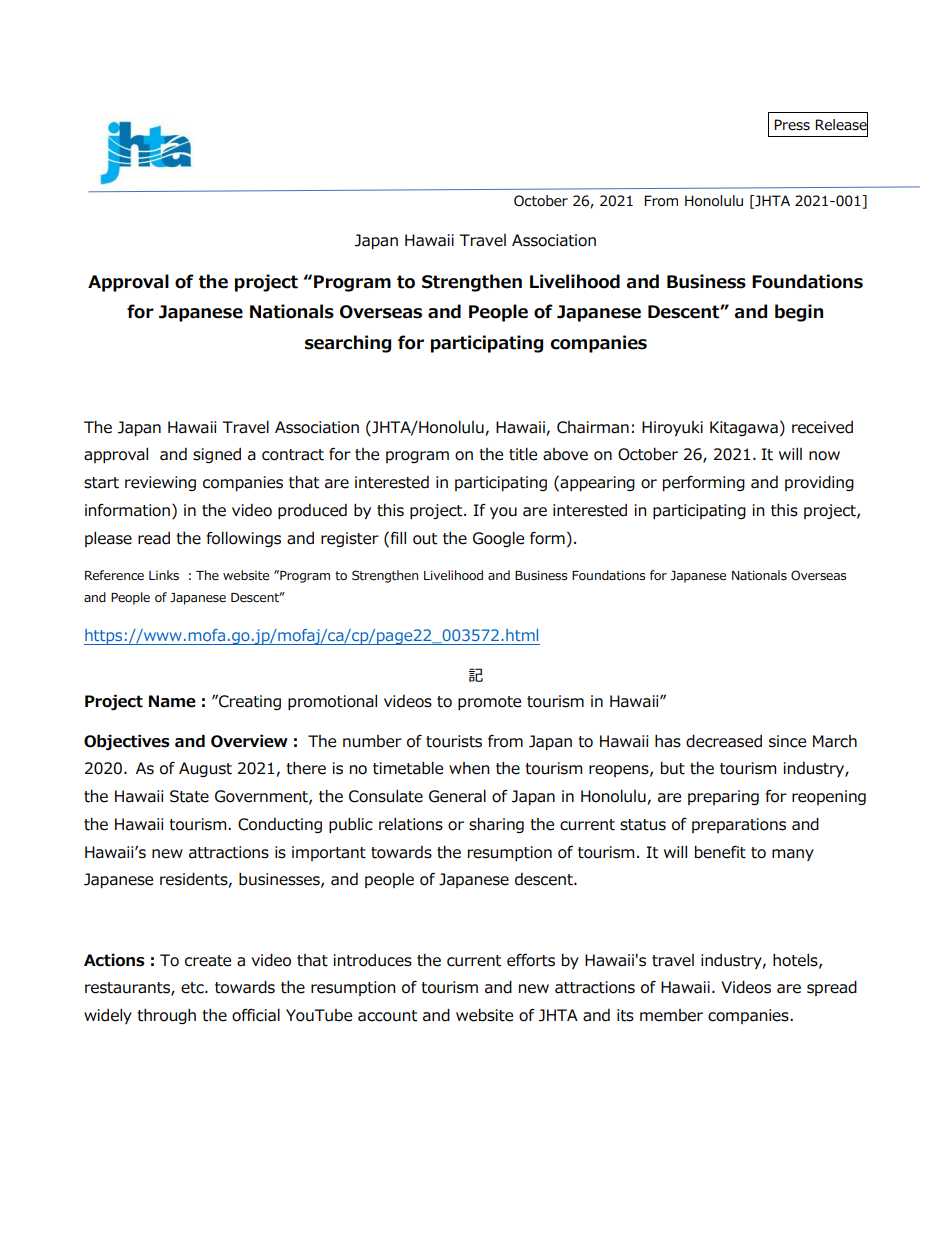  What do you see at coordinates (819, 483) in the image?
I see `providing` at bounding box center [819, 483].
